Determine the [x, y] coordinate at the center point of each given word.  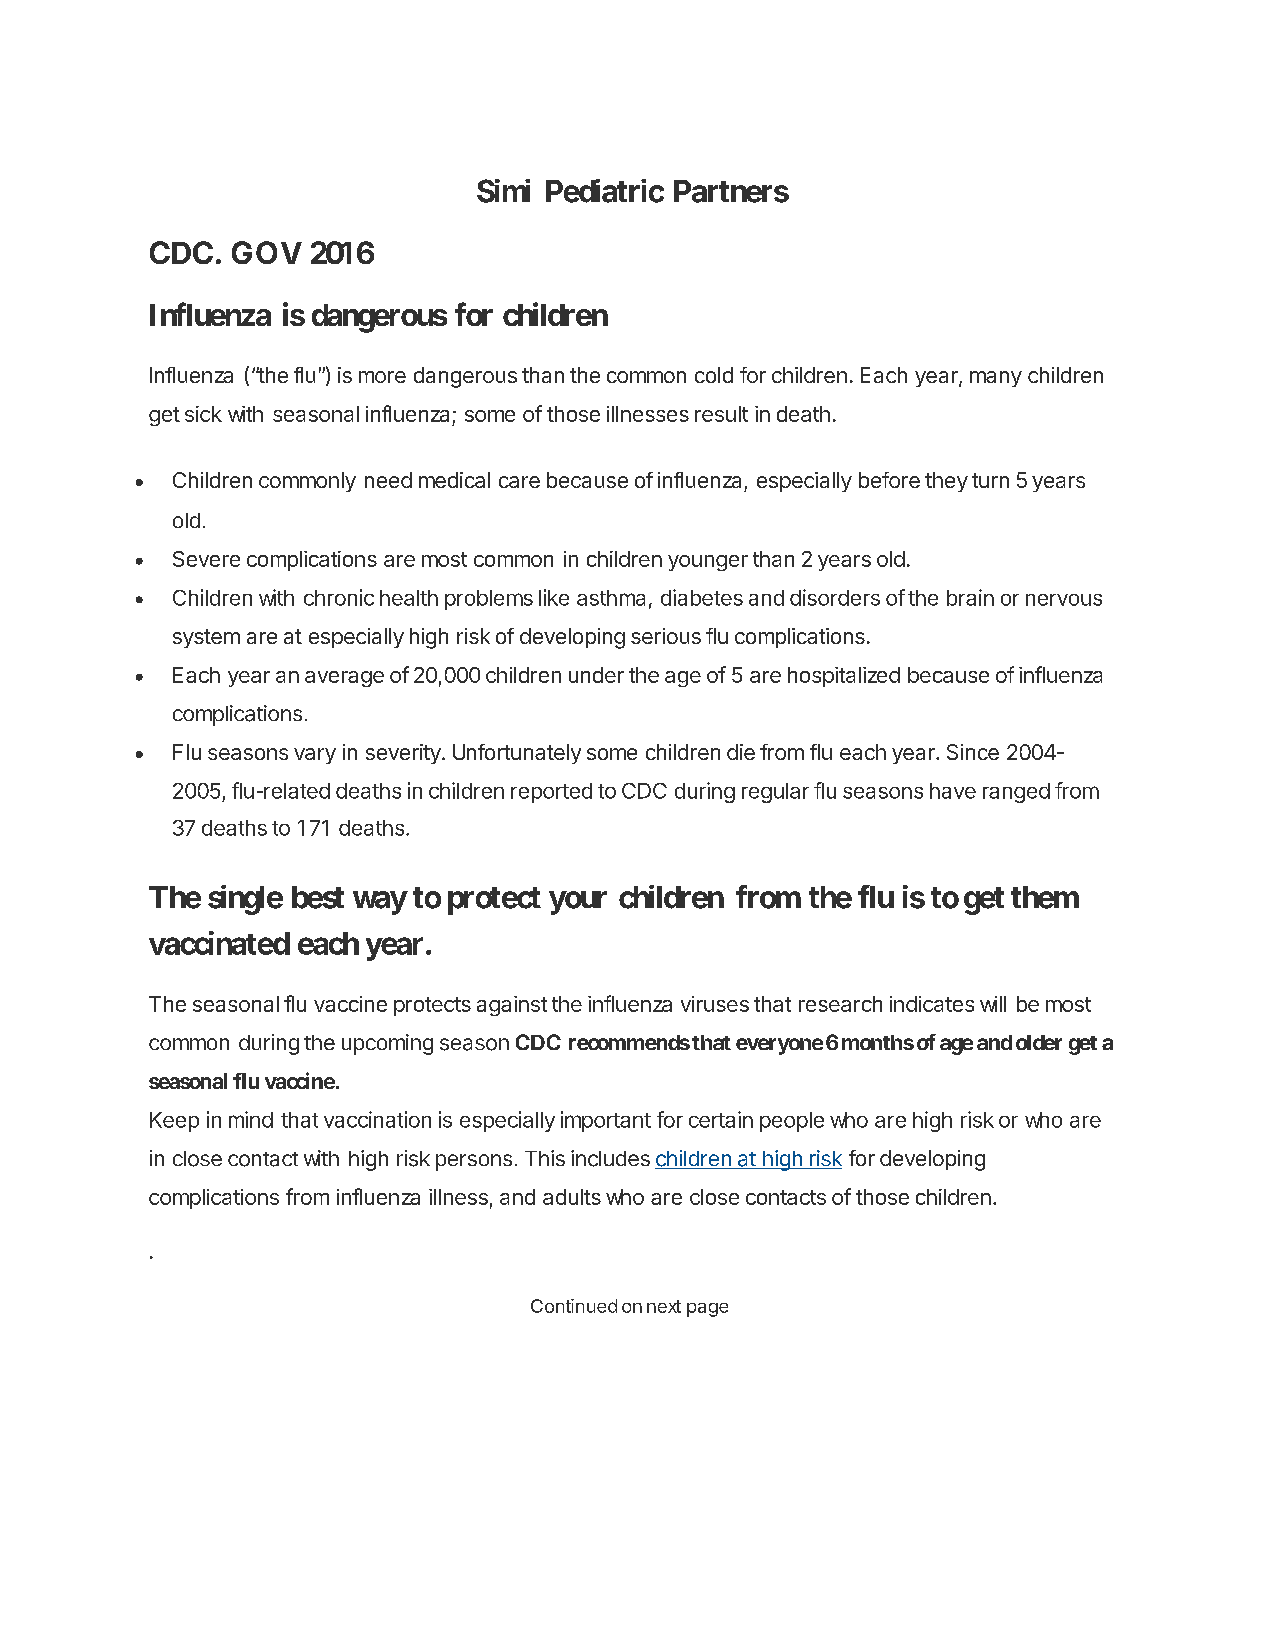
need [388, 480]
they [946, 482]
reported [551, 793]
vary [315, 756]
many [996, 379]
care [519, 482]
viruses [715, 1004]
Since [973, 752]
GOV [267, 252]
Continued [574, 1306]
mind [251, 1119]
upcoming [387, 1044]
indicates [932, 1004]
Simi [503, 191]
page [707, 1310]
